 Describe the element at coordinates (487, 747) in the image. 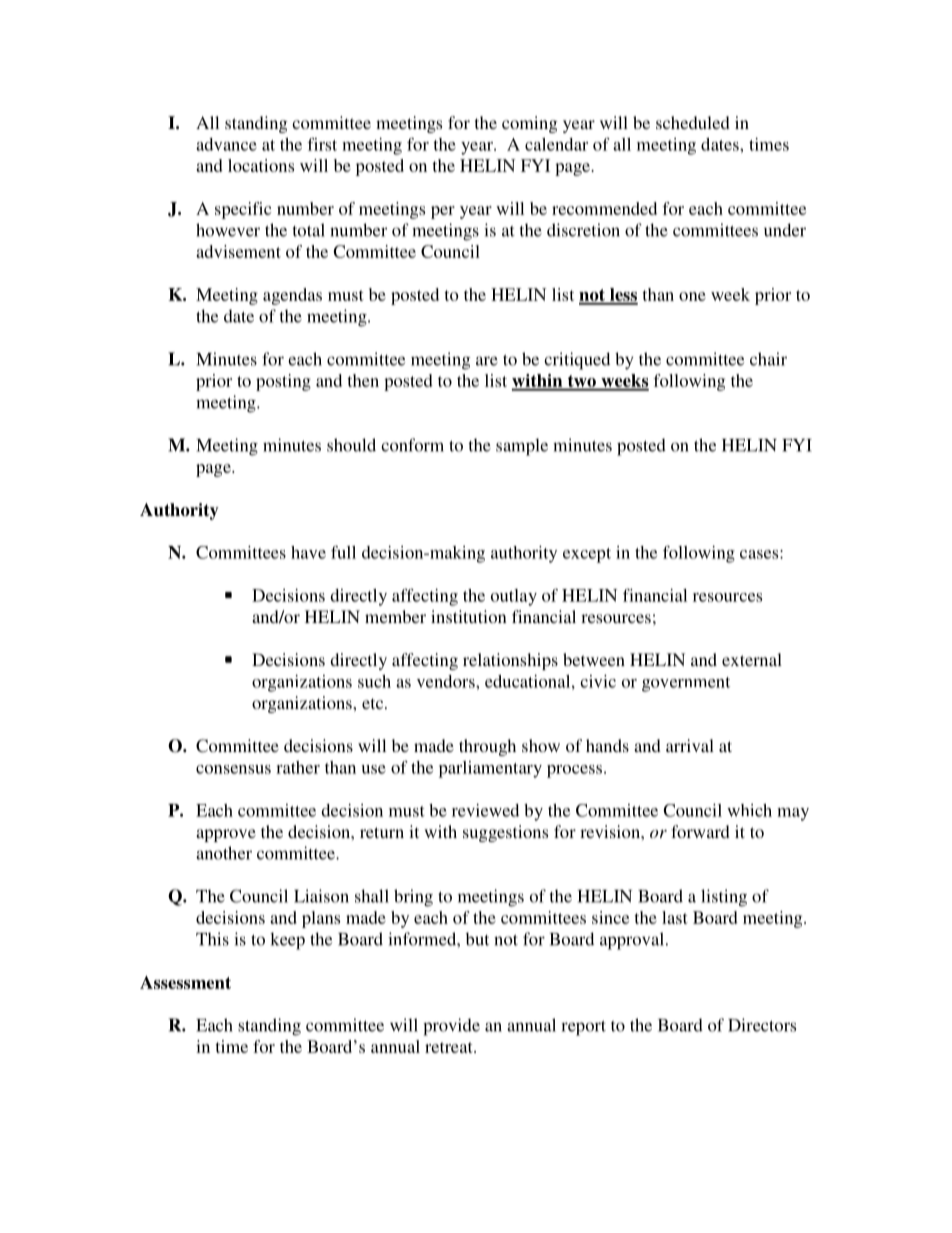

I see `through` at that location.
